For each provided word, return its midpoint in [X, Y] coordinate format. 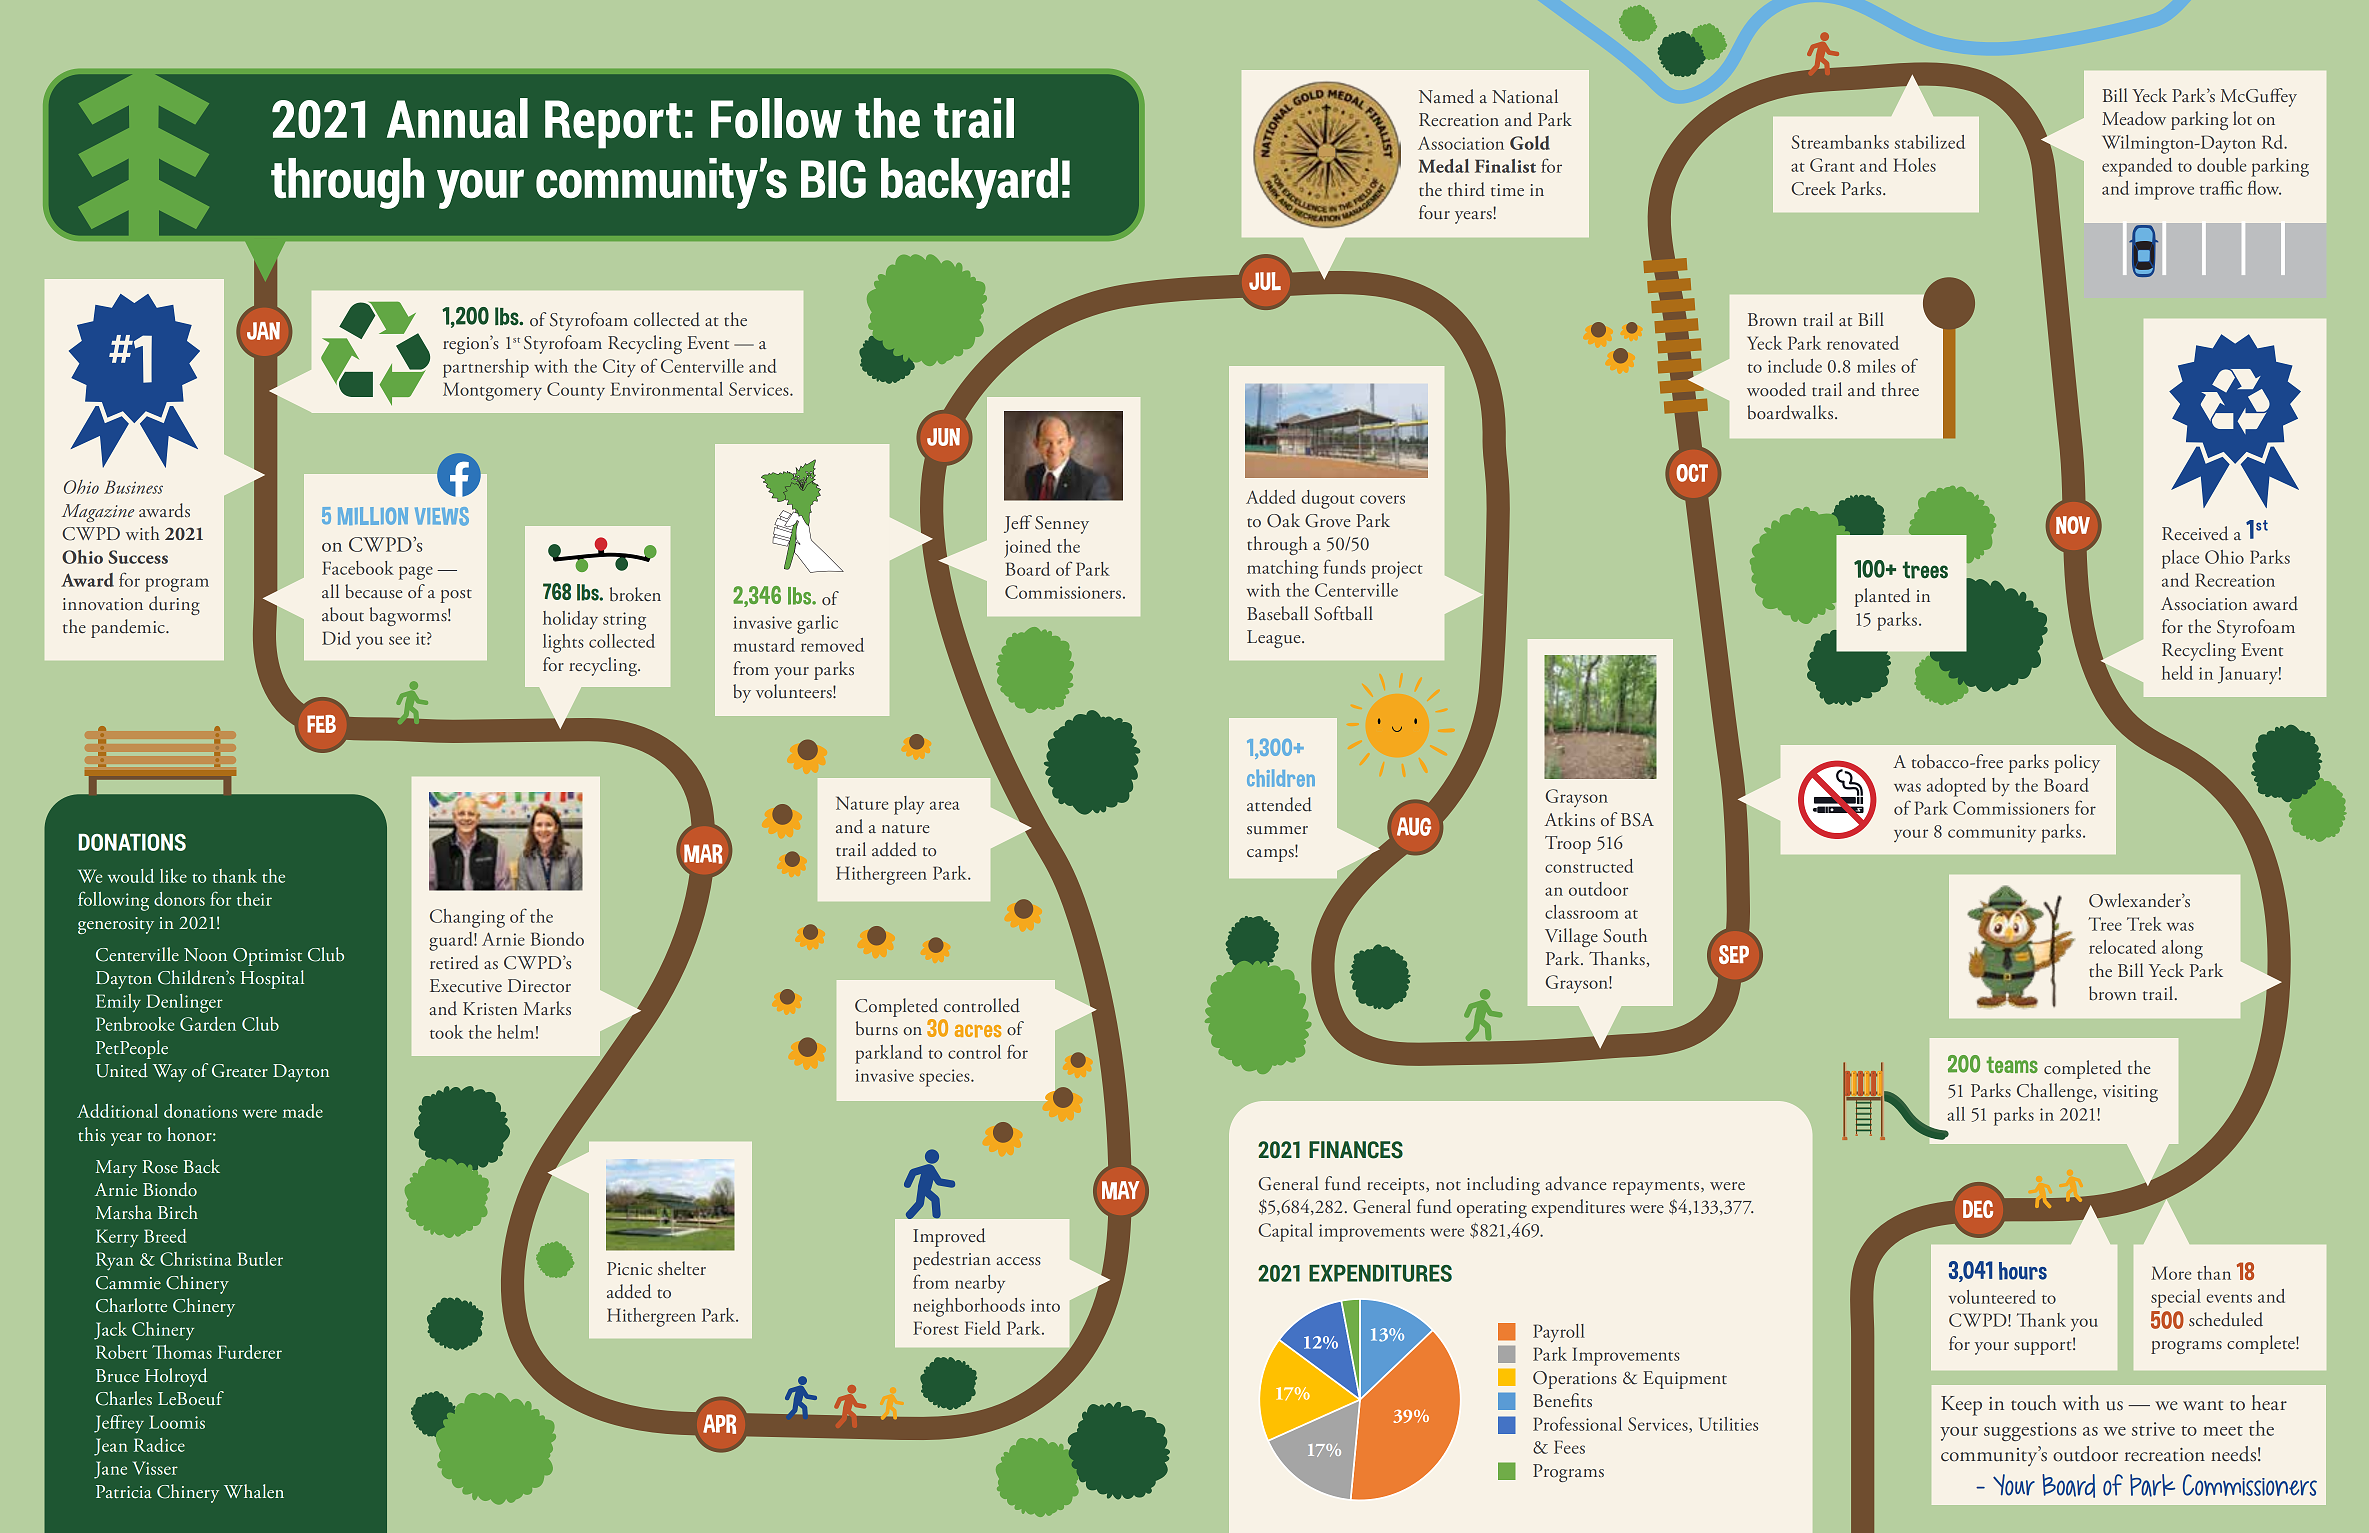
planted [1882, 597]
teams [2012, 1064]
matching [1282, 569]
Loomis [177, 1422]
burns [877, 1028]
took [446, 1032]
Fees [1569, 1447]
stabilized [1930, 142]
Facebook [358, 568]
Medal [1443, 166]
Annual [457, 118]
